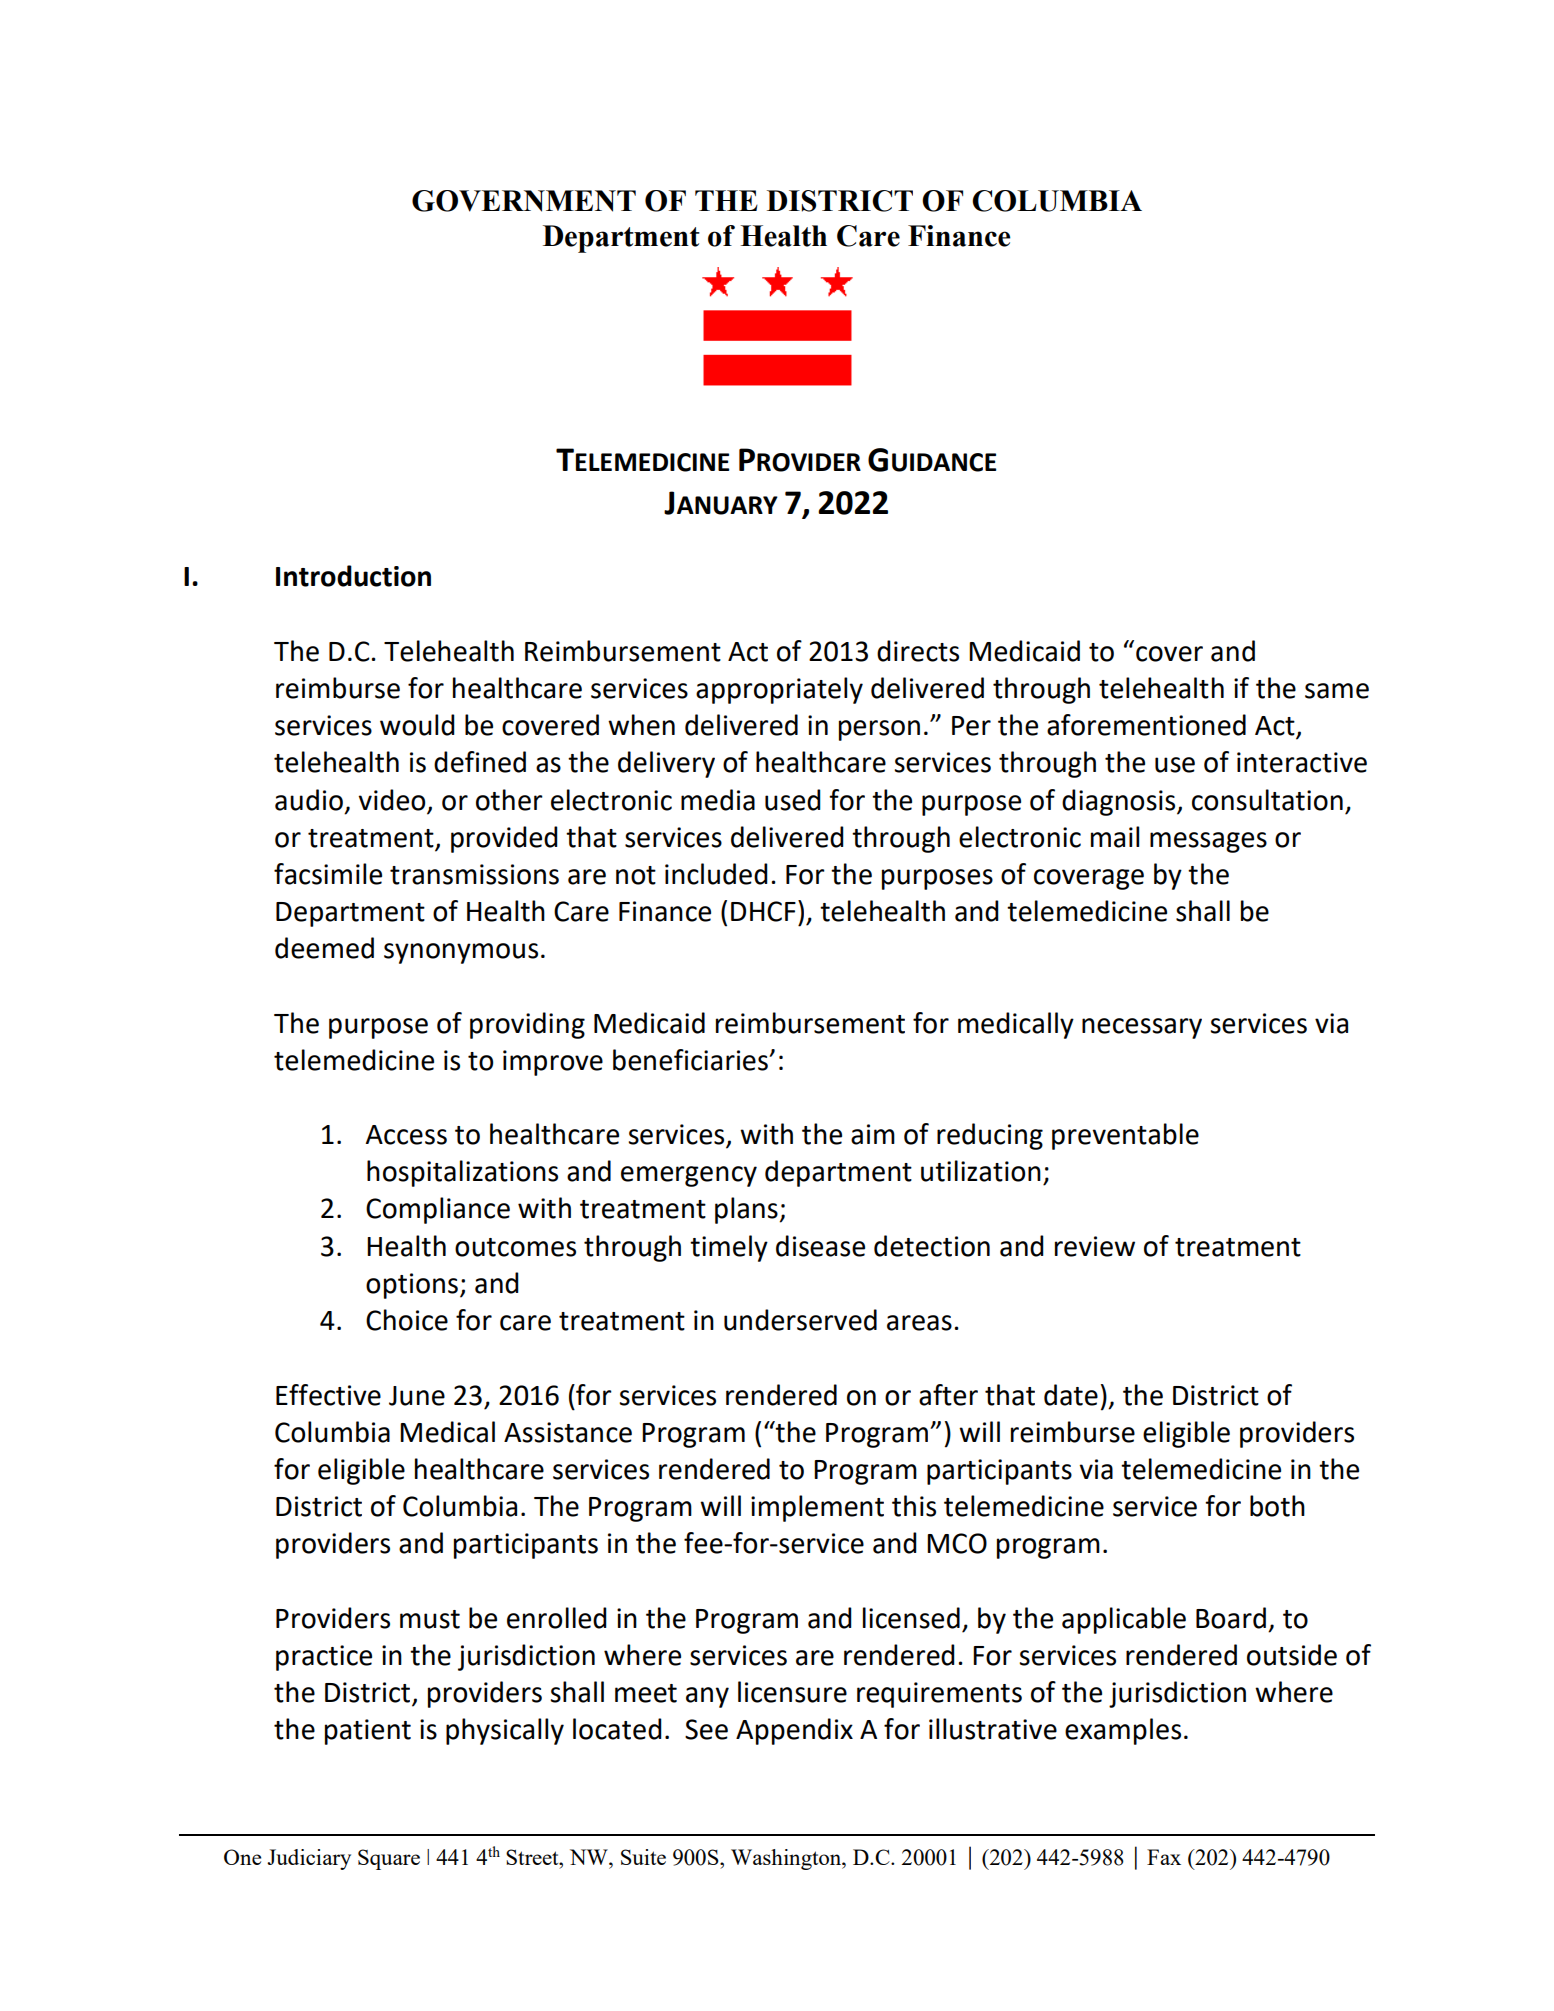 The image size is (1554, 2011). I want to click on review, so click(1095, 1246).
